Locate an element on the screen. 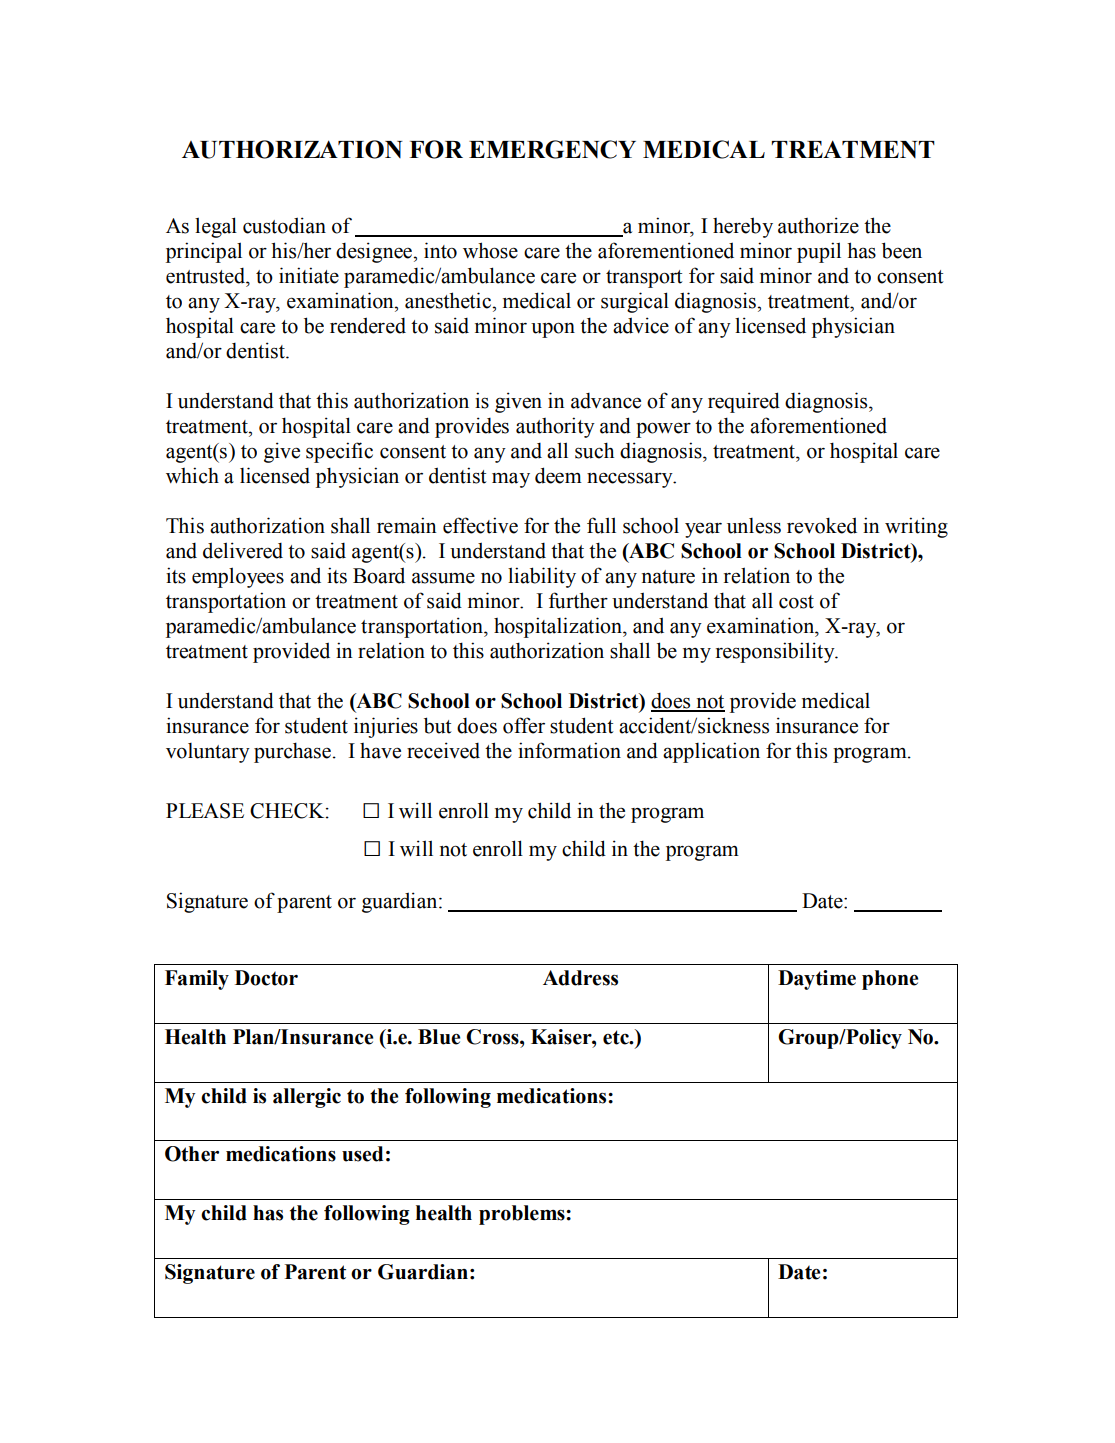 The height and width of the screenshot is (1443, 1115). offer is located at coordinates (524, 725).
